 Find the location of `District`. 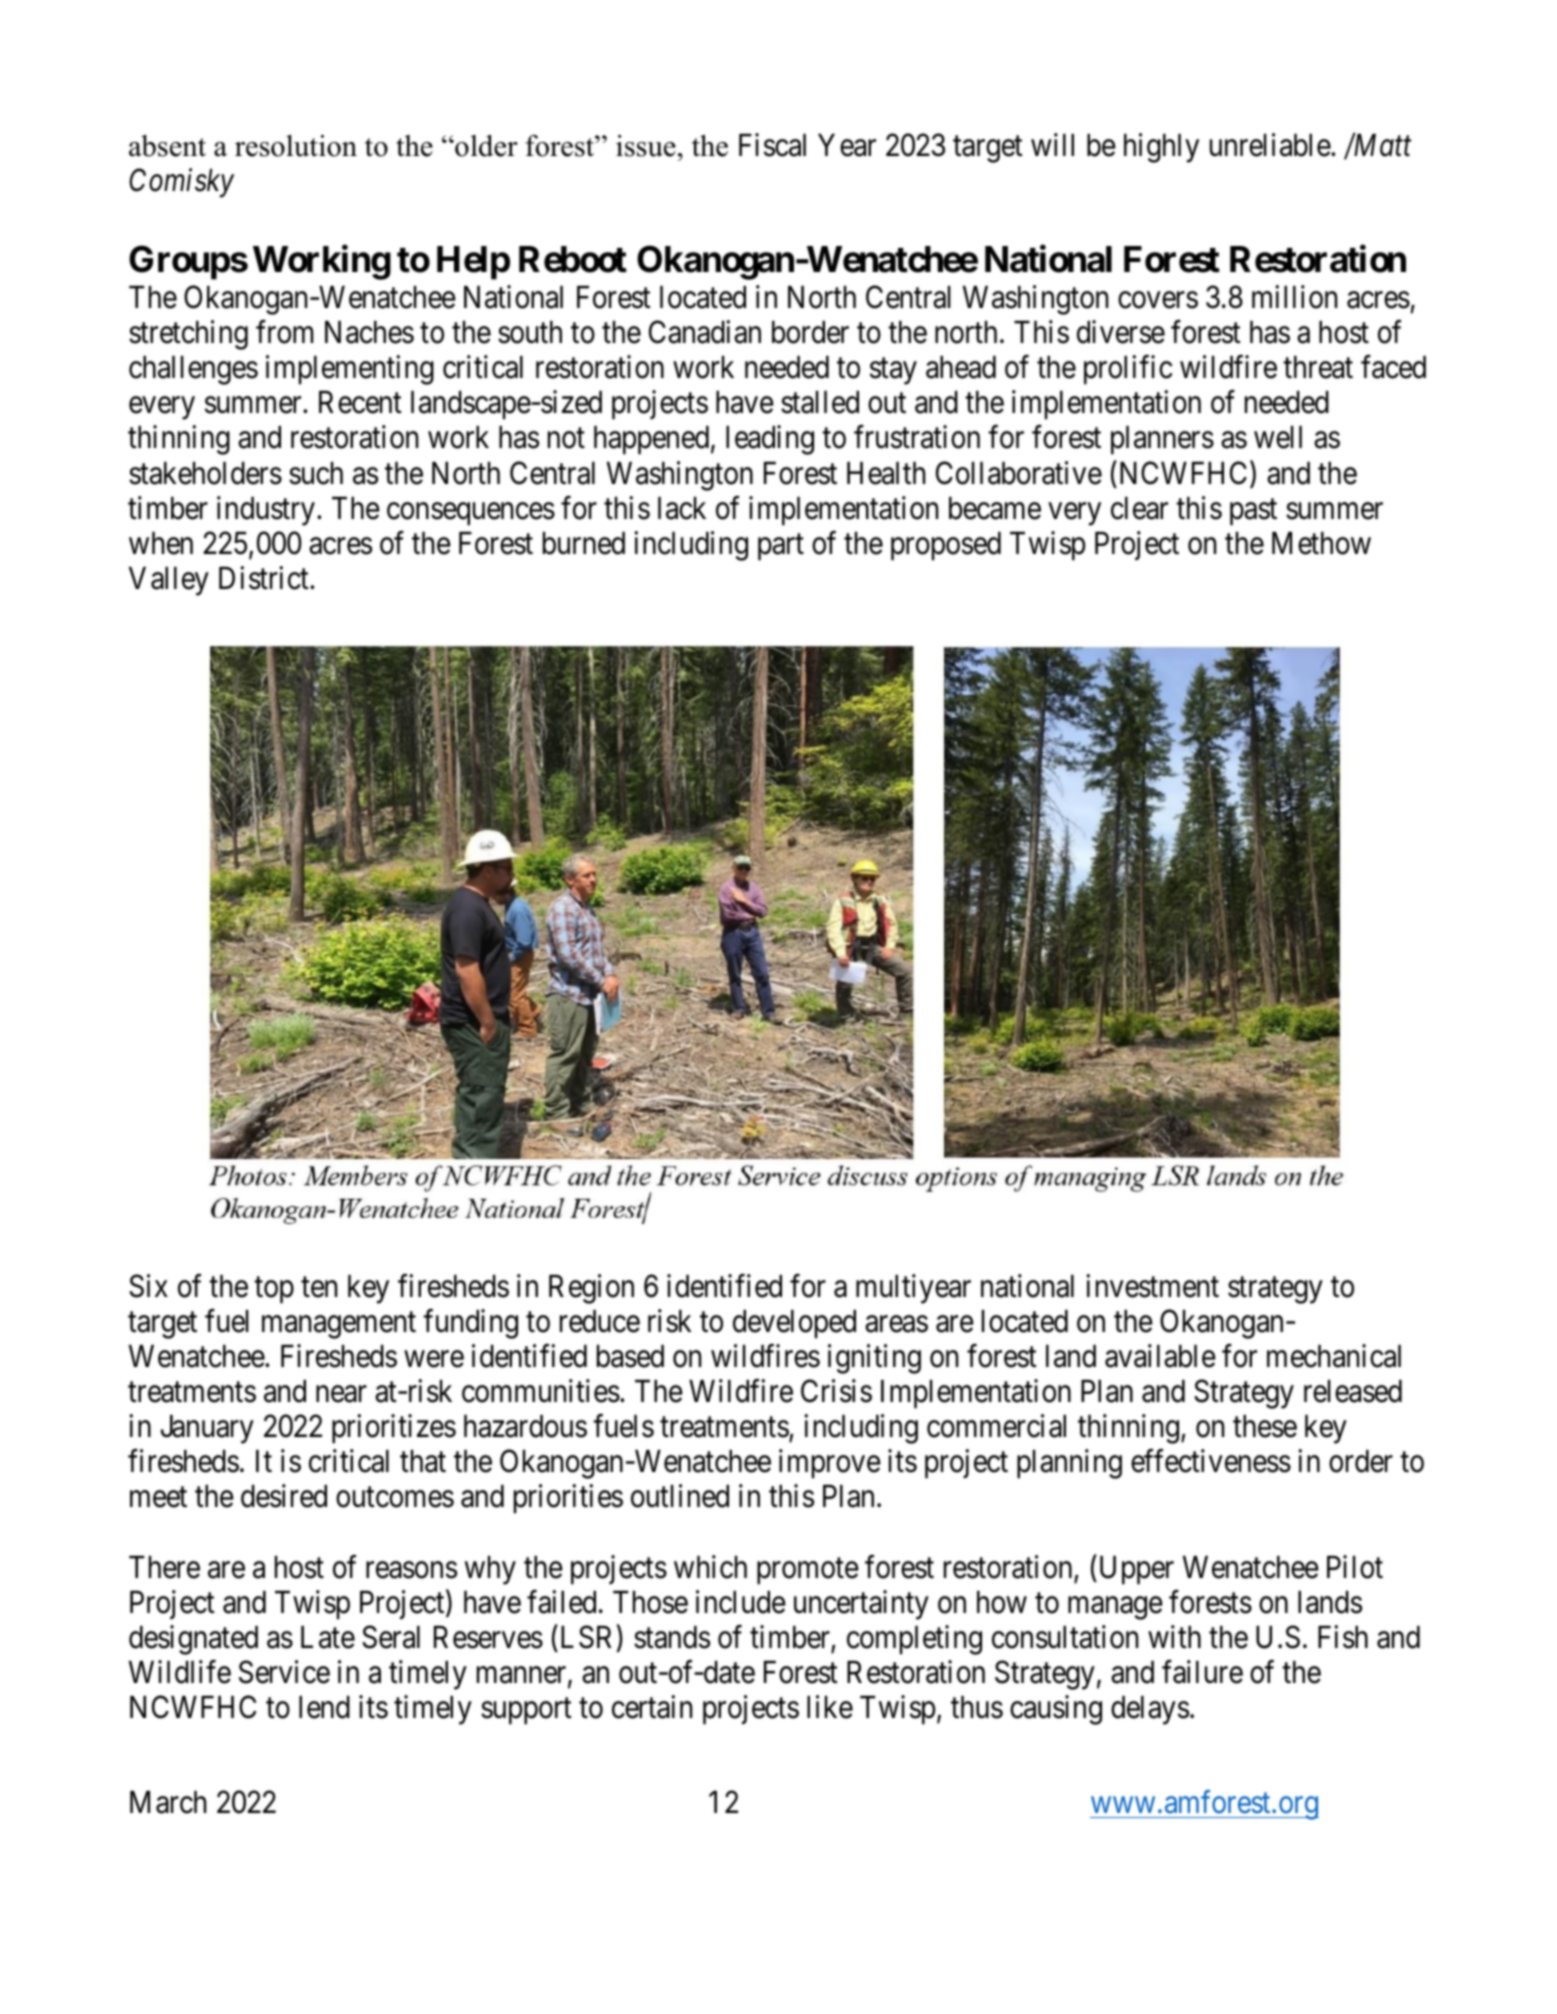

District is located at coordinates (265, 578).
